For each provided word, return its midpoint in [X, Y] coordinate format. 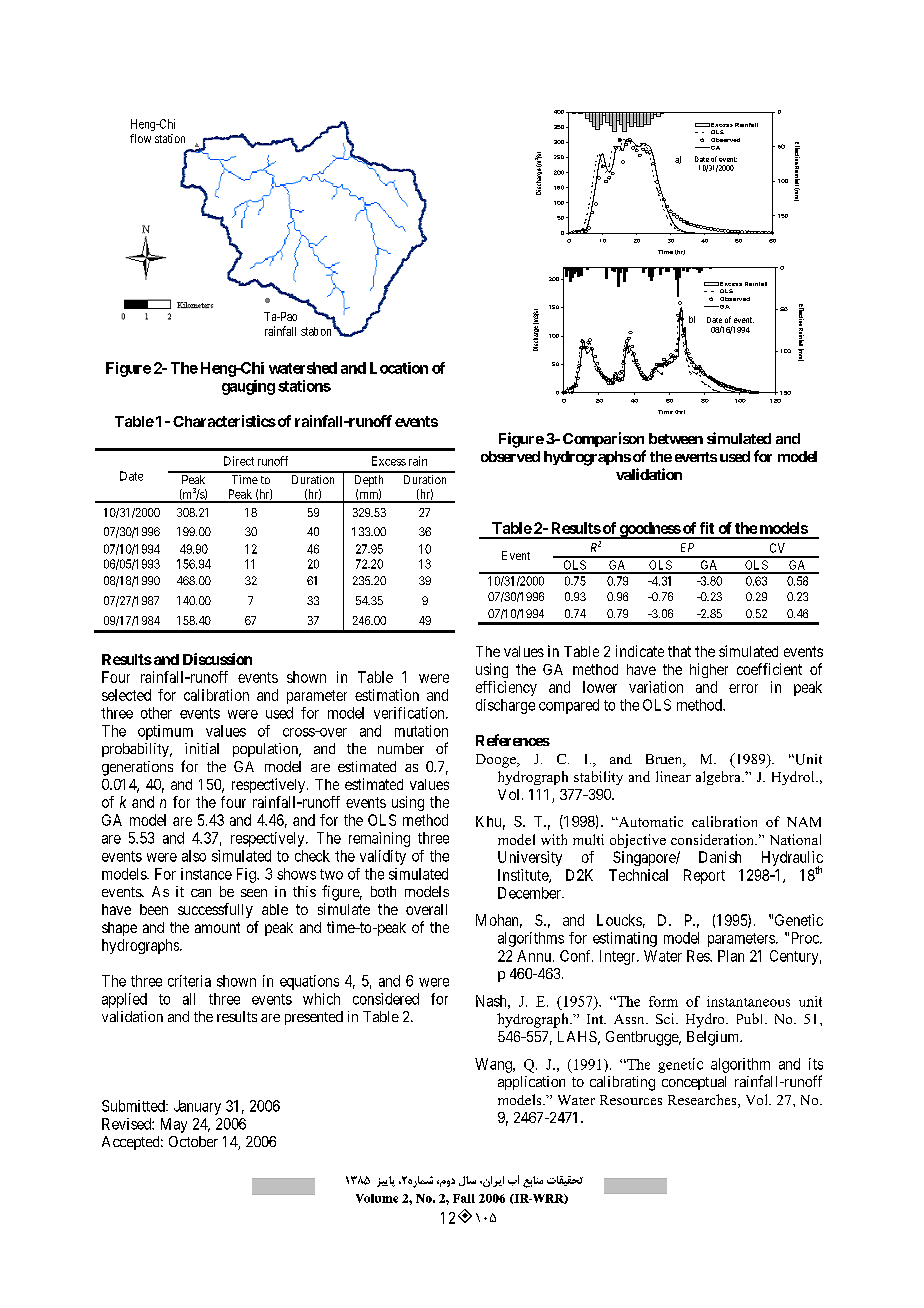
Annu [535, 956]
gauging [248, 387]
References [513, 740]
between [676, 438]
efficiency [506, 688]
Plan [731, 956]
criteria [189, 981]
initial [202, 748]
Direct [239, 461]
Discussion [217, 659]
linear [673, 776]
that [679, 651]
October [193, 1141]
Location [399, 368]
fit [707, 528]
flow [140, 138]
